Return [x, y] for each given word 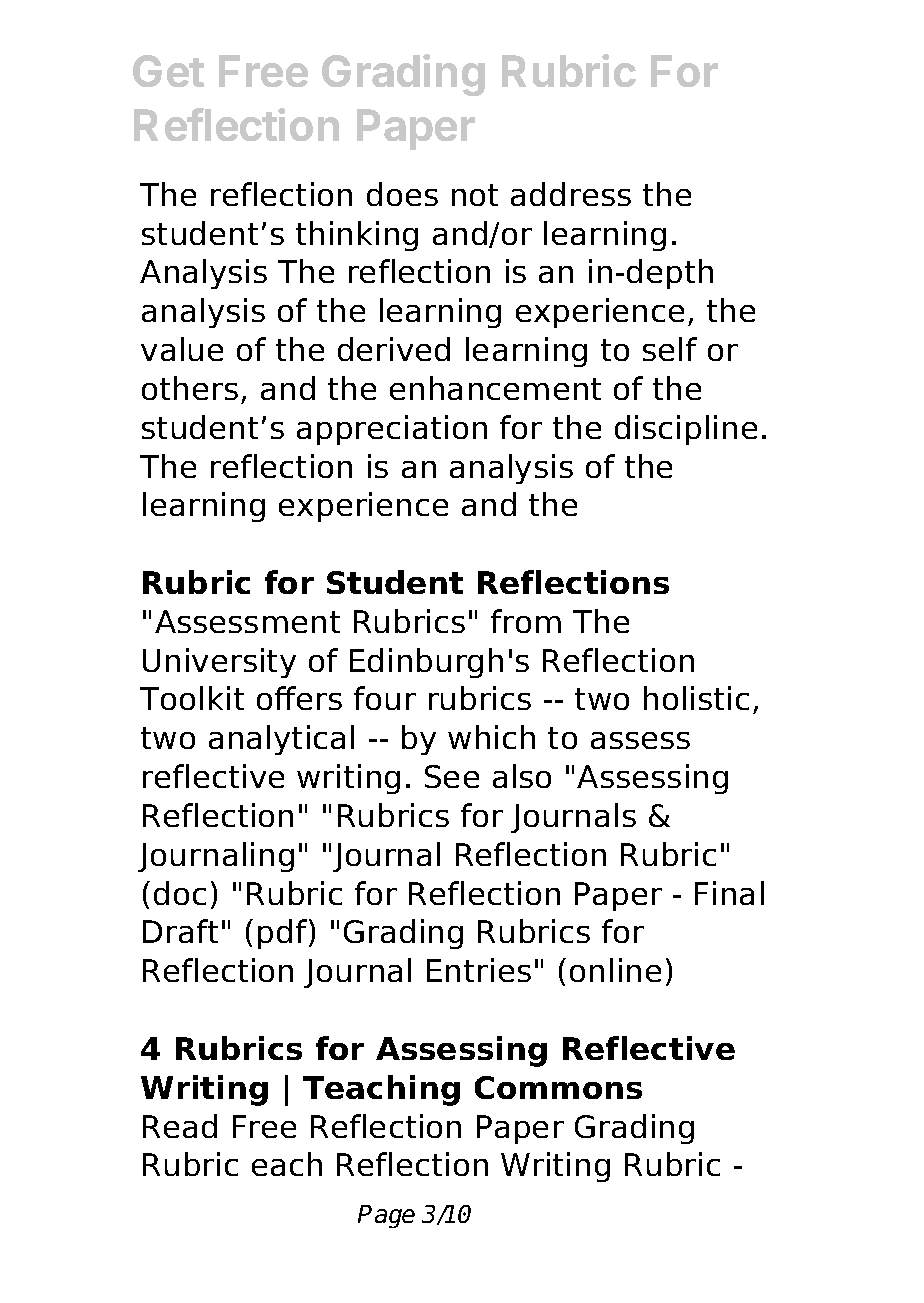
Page [386, 1216]
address [571, 194]
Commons [558, 1087]
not [475, 195]
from [526, 621]
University [219, 663]
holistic [696, 698]
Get [168, 71]
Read [180, 1126]
